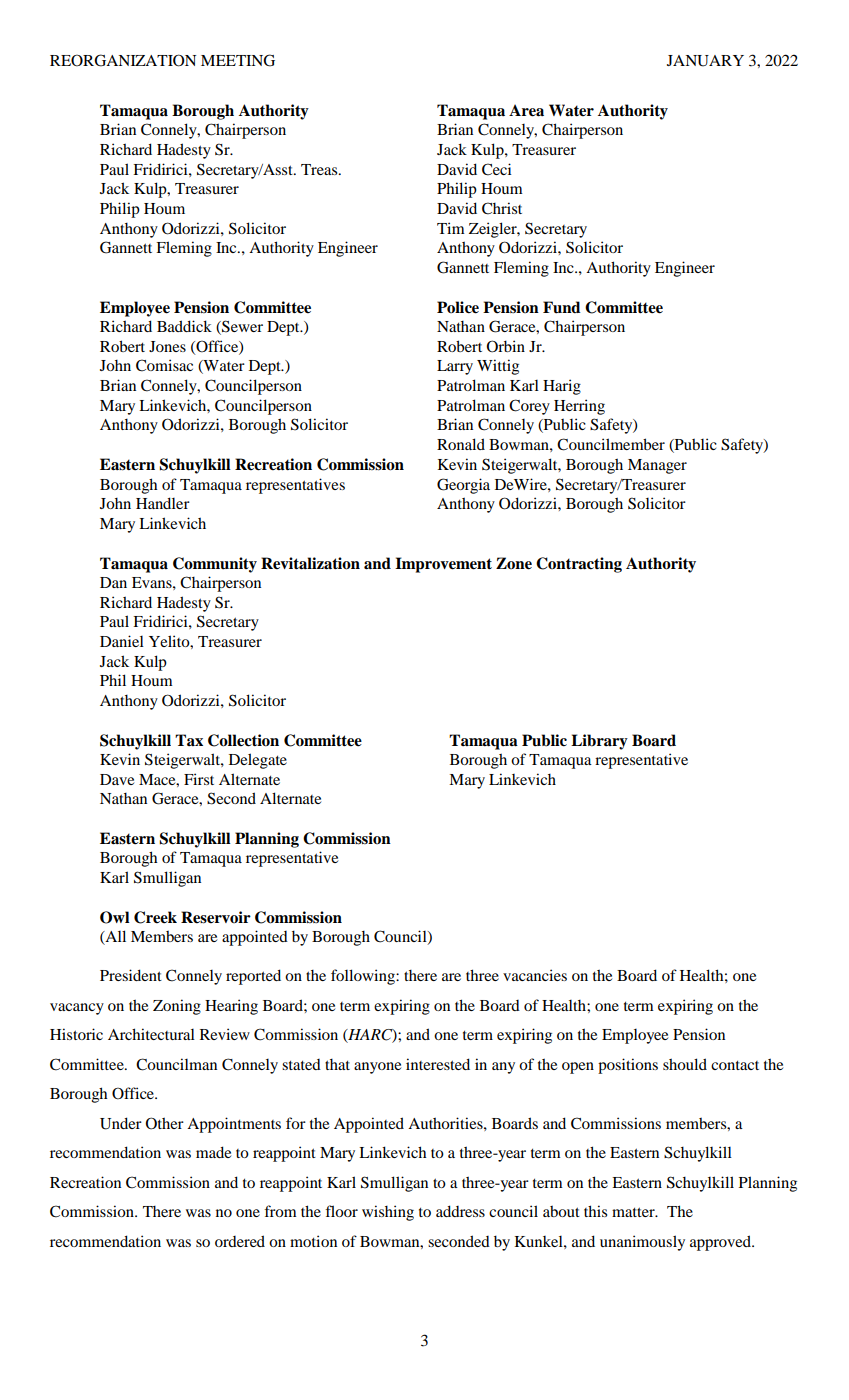 The height and width of the image is (1400, 849). What do you see at coordinates (163, 503) in the image?
I see `Handler` at bounding box center [163, 503].
